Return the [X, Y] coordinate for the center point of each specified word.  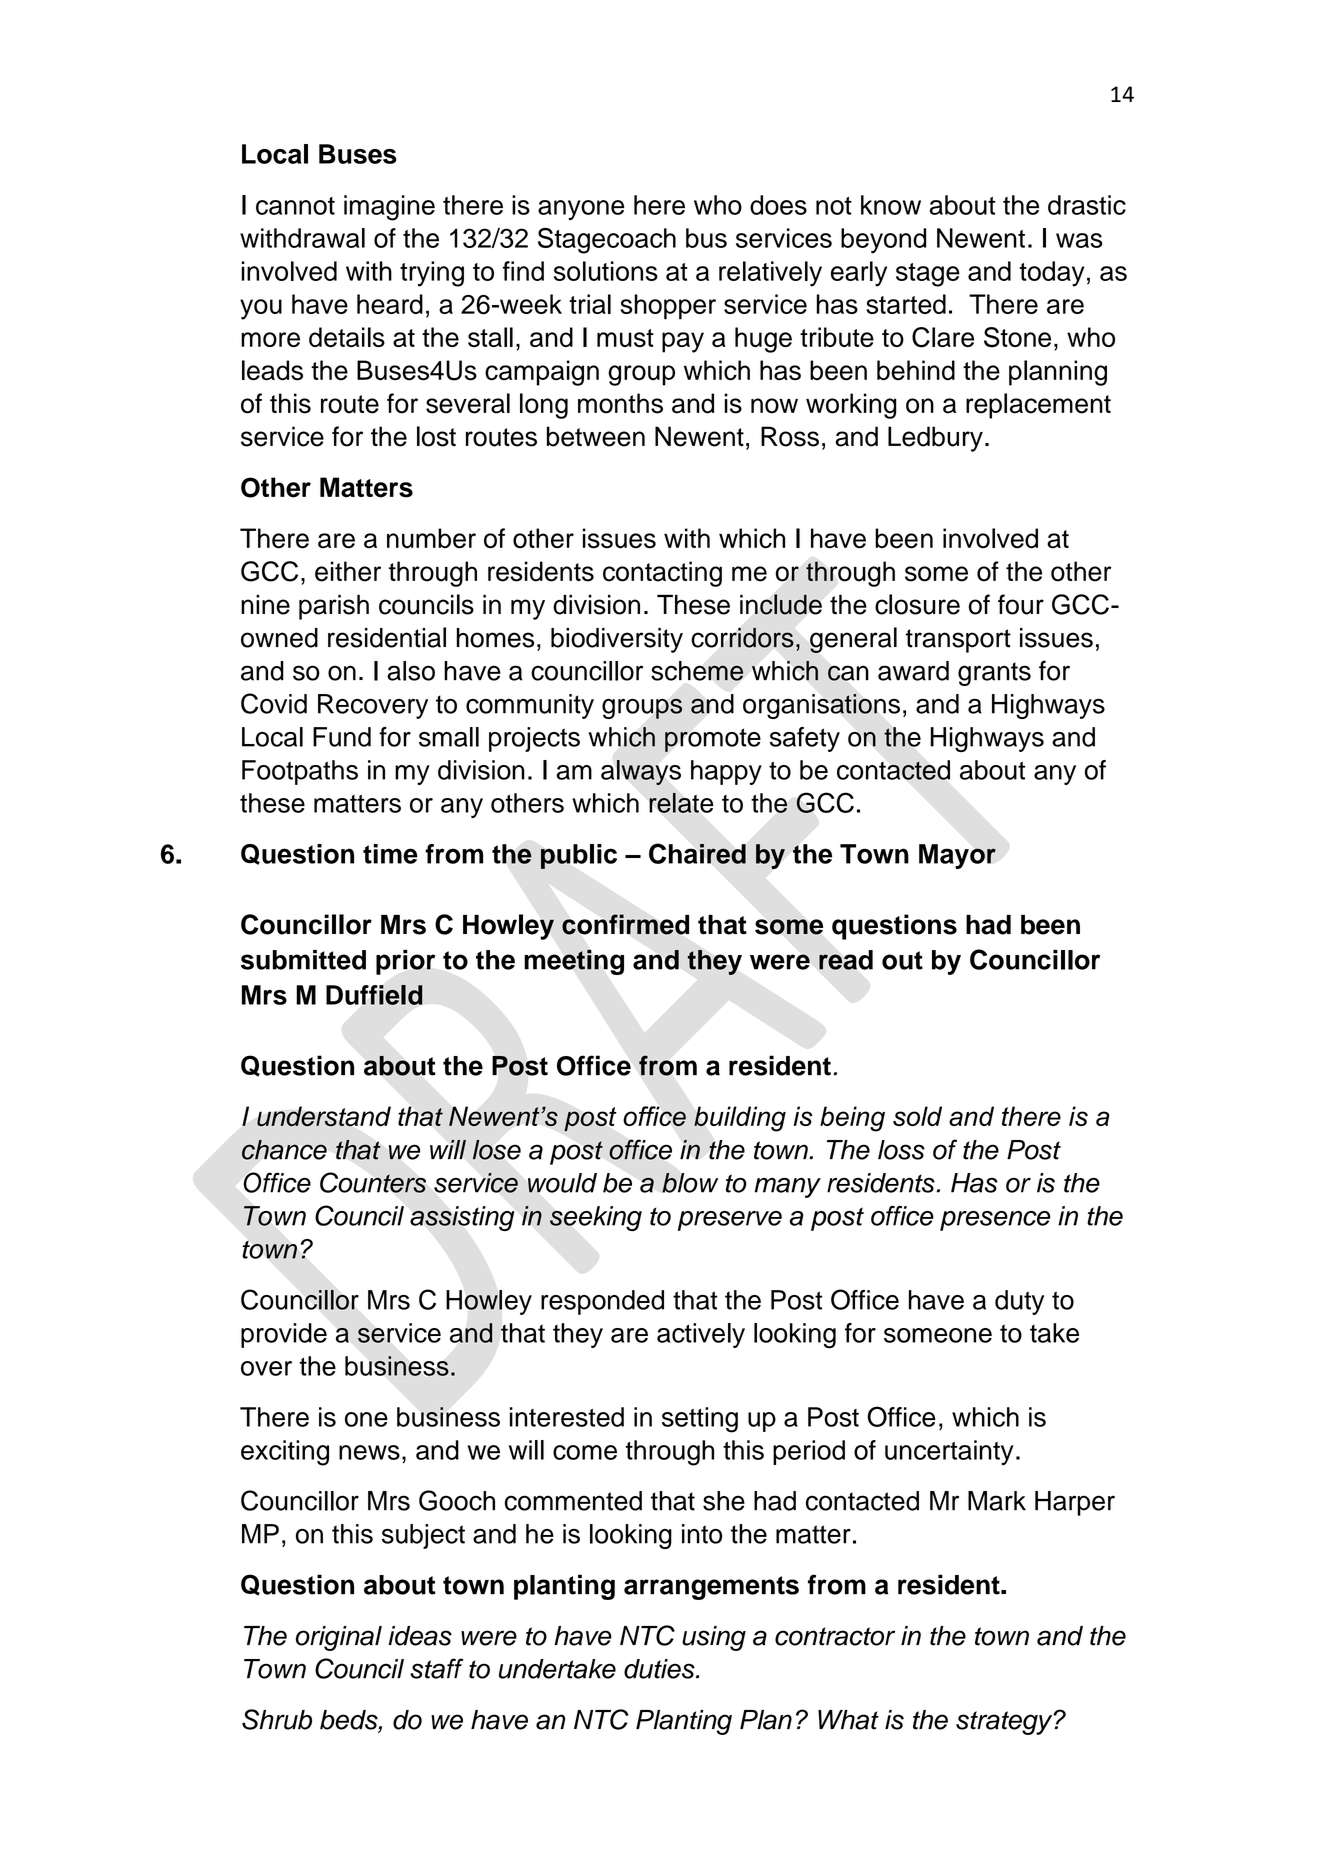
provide [284, 1335]
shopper [668, 307]
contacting [662, 574]
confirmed [625, 924]
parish [334, 607]
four [1021, 604]
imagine [389, 208]
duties [660, 1669]
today [1052, 274]
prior [405, 962]
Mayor [957, 856]
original [339, 1638]
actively [701, 1335]
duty [1019, 1302]
